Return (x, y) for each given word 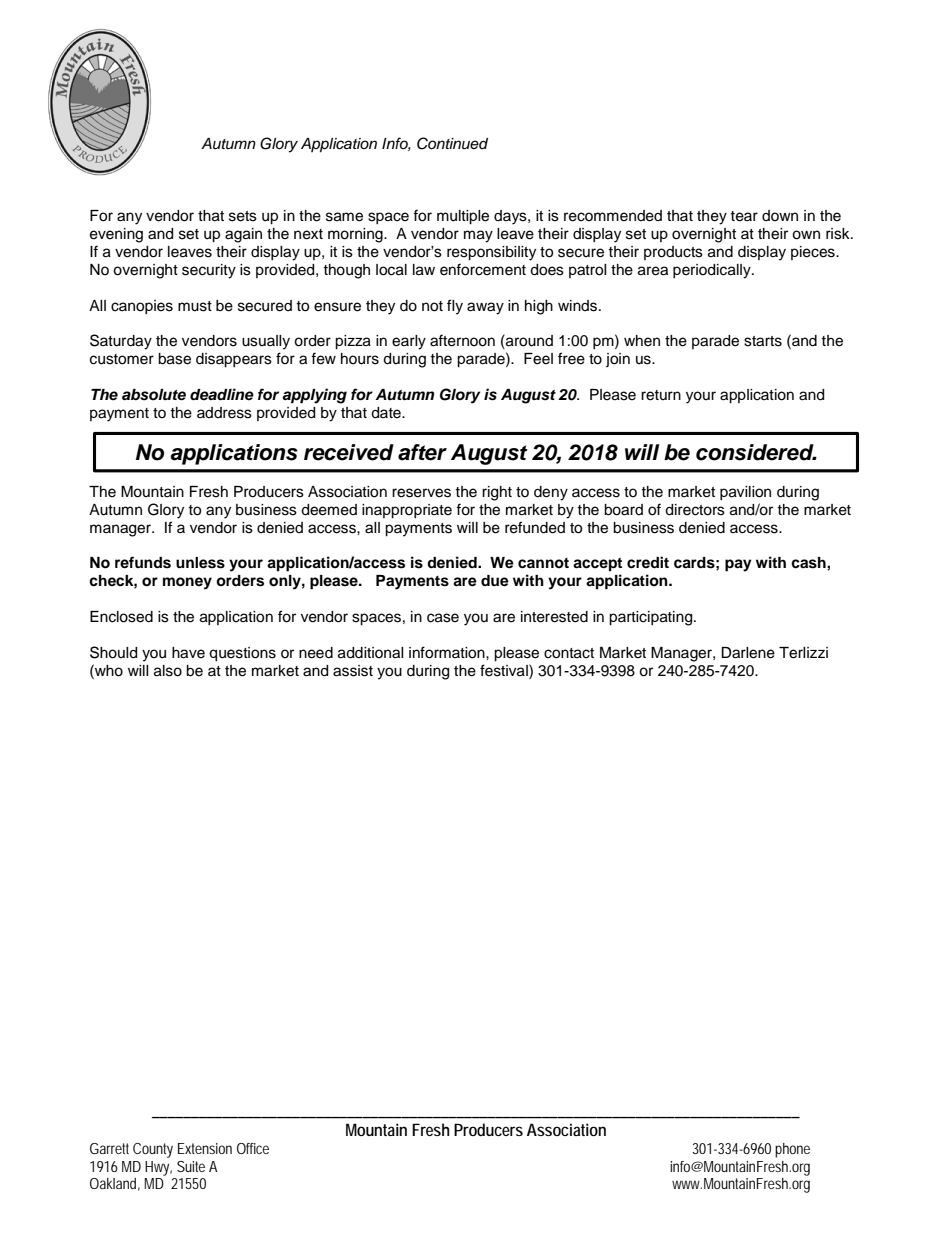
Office (253, 1148)
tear (744, 216)
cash (809, 563)
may (478, 236)
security (209, 271)
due (495, 581)
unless (200, 563)
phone (792, 1150)
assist (353, 671)
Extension (205, 1148)
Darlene (748, 653)
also (168, 671)
